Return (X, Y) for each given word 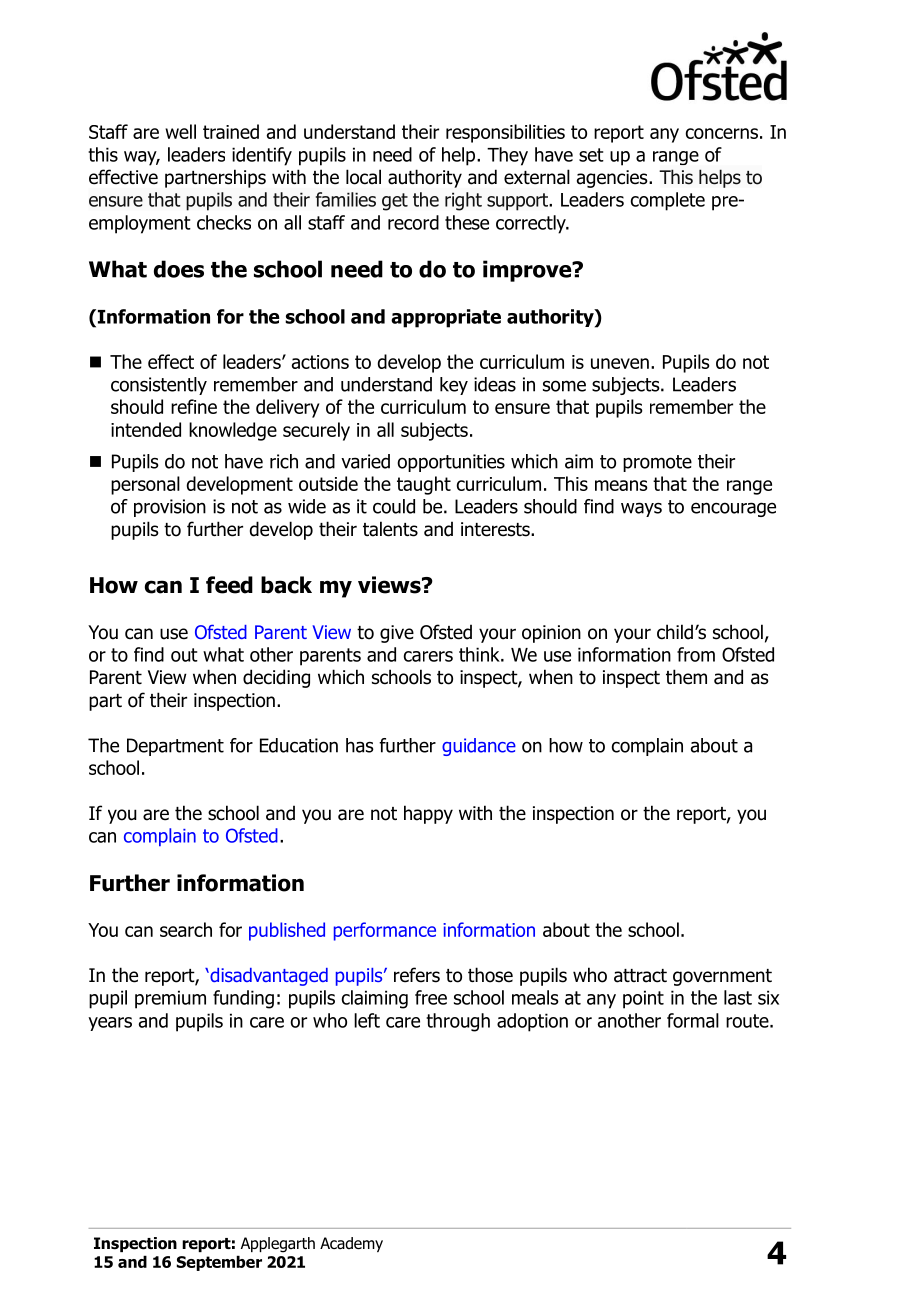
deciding (276, 678)
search (186, 929)
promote (657, 463)
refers (417, 975)
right (463, 201)
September (219, 1263)
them (686, 677)
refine (194, 406)
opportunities (451, 463)
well (180, 131)
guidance (479, 747)
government (722, 977)
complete (668, 201)
